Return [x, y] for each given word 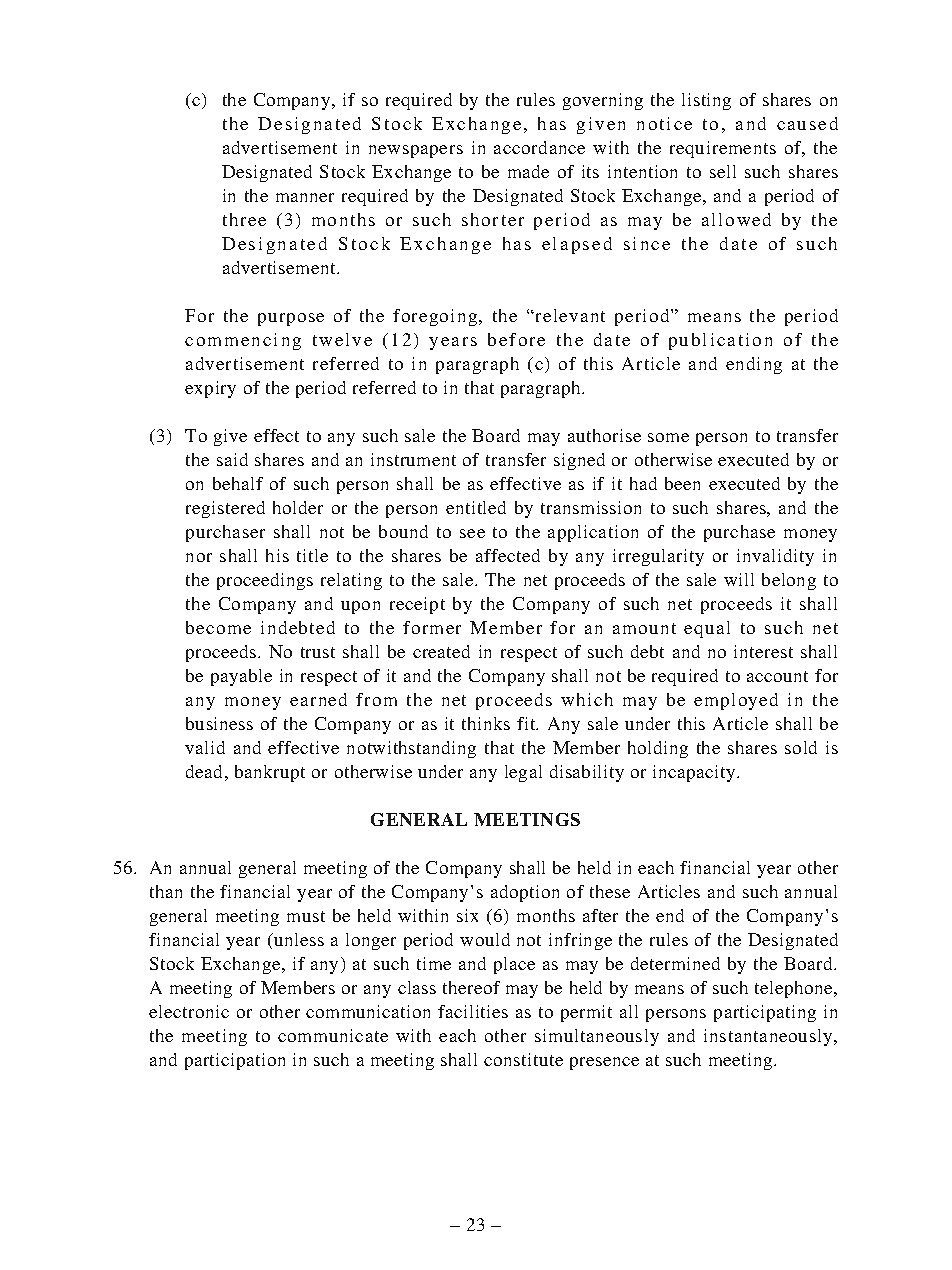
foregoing [436, 317]
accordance [539, 147]
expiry [210, 389]
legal [523, 773]
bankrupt [270, 773]
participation [235, 1061]
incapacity [695, 773]
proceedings [265, 581]
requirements [723, 149]
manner [305, 197]
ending [754, 365]
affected [508, 555]
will [739, 579]
